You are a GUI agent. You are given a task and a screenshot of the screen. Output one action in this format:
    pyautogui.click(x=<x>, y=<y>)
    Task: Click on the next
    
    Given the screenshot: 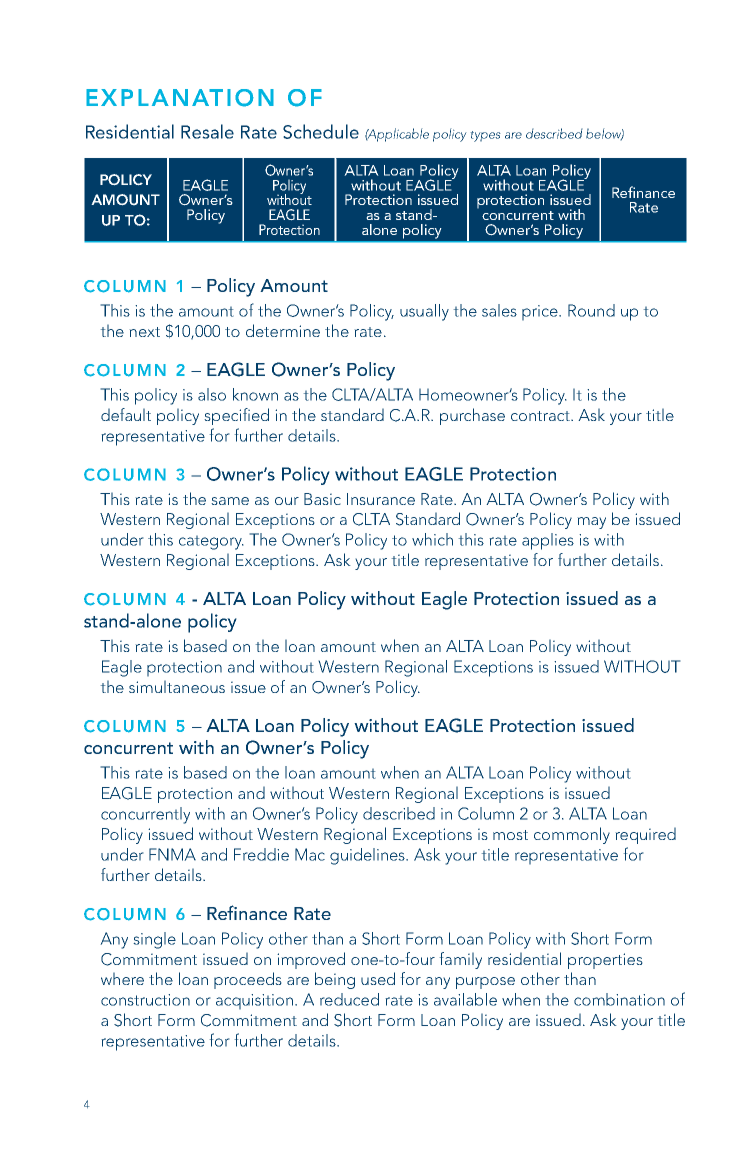 What is the action you would take?
    pyautogui.click(x=144, y=332)
